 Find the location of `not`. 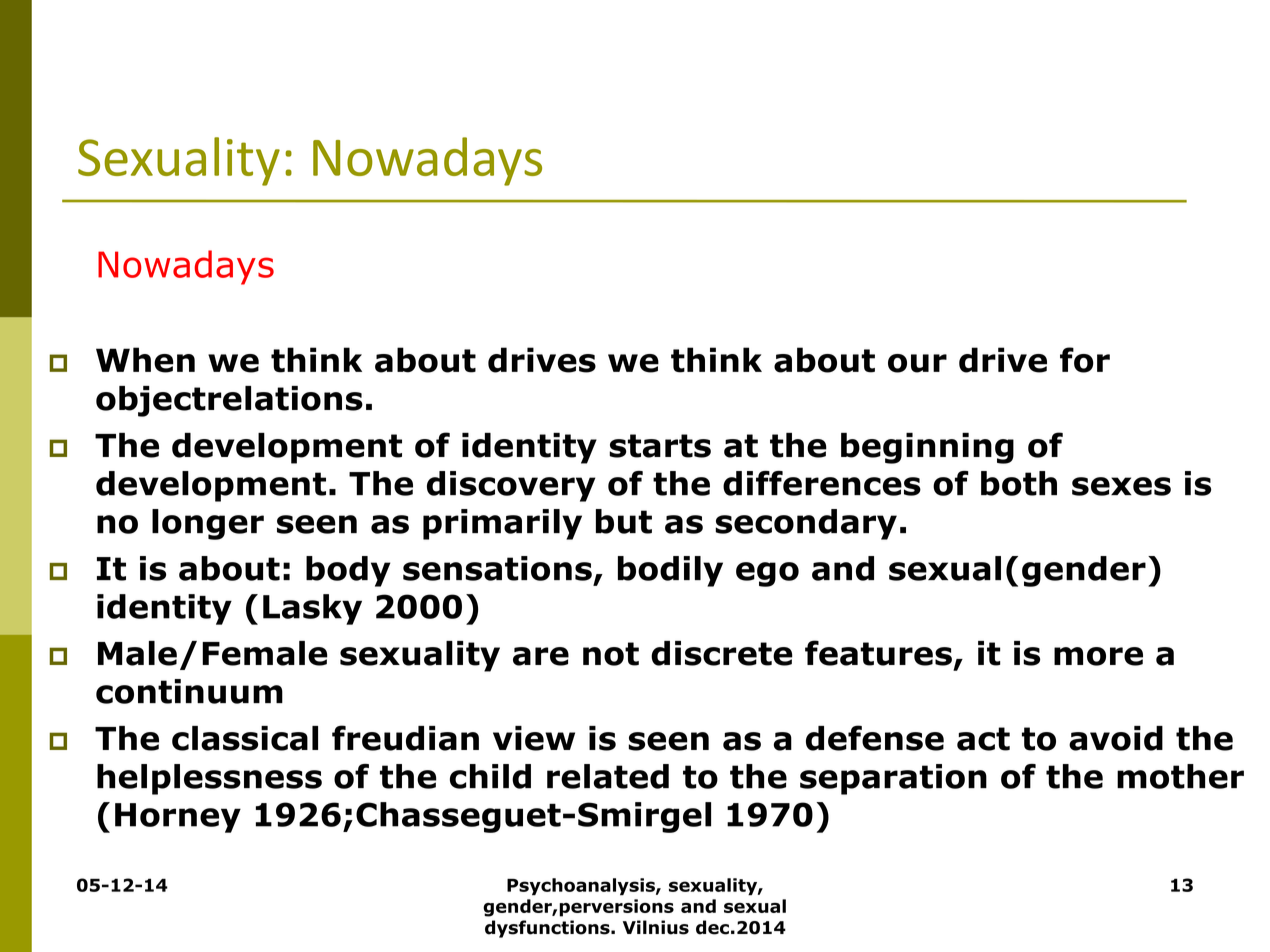

not is located at coordinates (611, 654).
